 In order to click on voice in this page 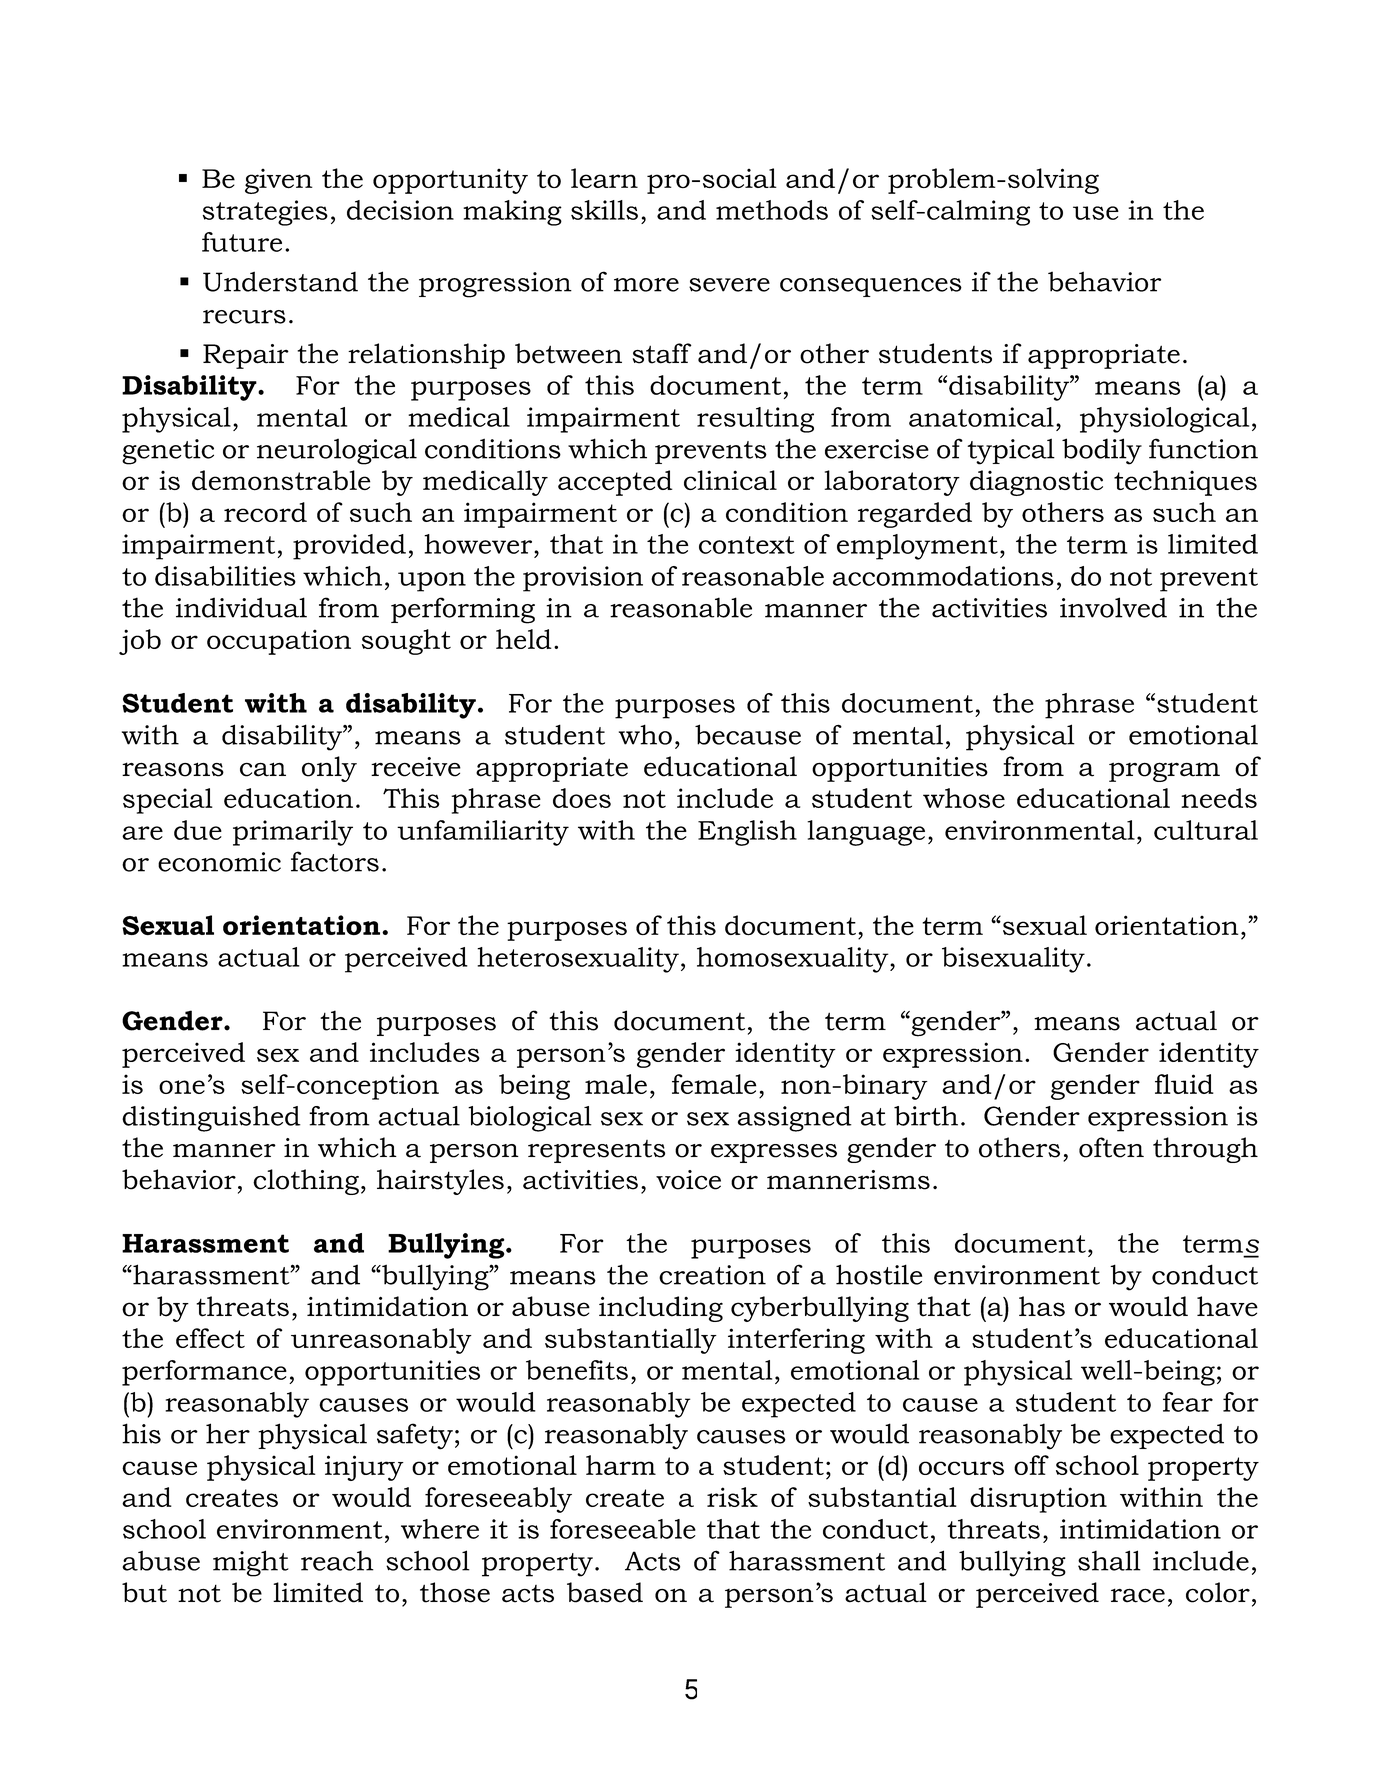, I will do `click(688, 1180)`.
